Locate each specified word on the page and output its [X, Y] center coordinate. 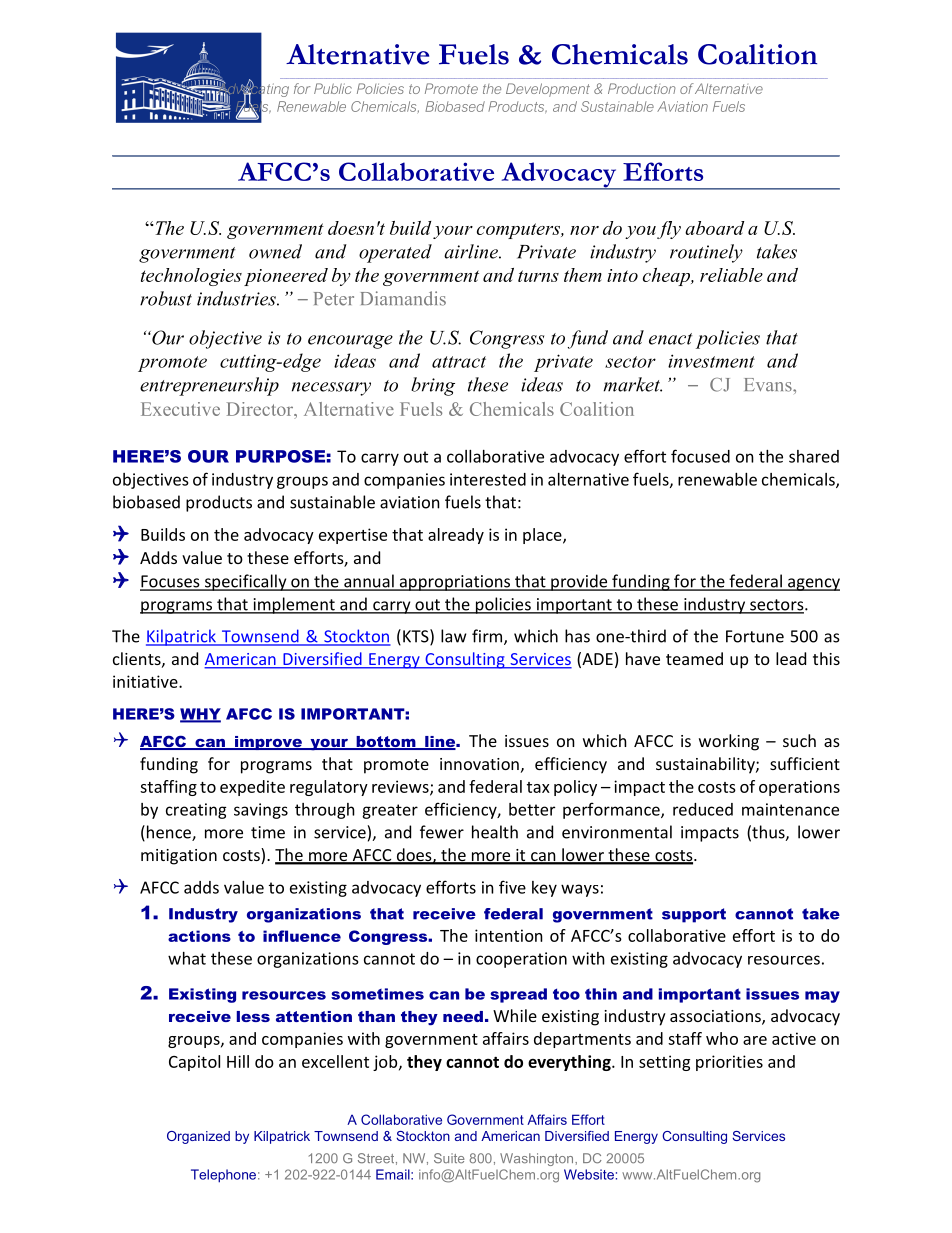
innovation [479, 764]
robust [166, 298]
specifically [245, 582]
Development [548, 90]
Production [642, 88]
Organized [198, 1137]
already [456, 536]
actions [199, 936]
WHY [200, 715]
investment [711, 361]
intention [509, 935]
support [694, 915]
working [729, 742]
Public [333, 88]
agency [813, 584]
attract [459, 362]
